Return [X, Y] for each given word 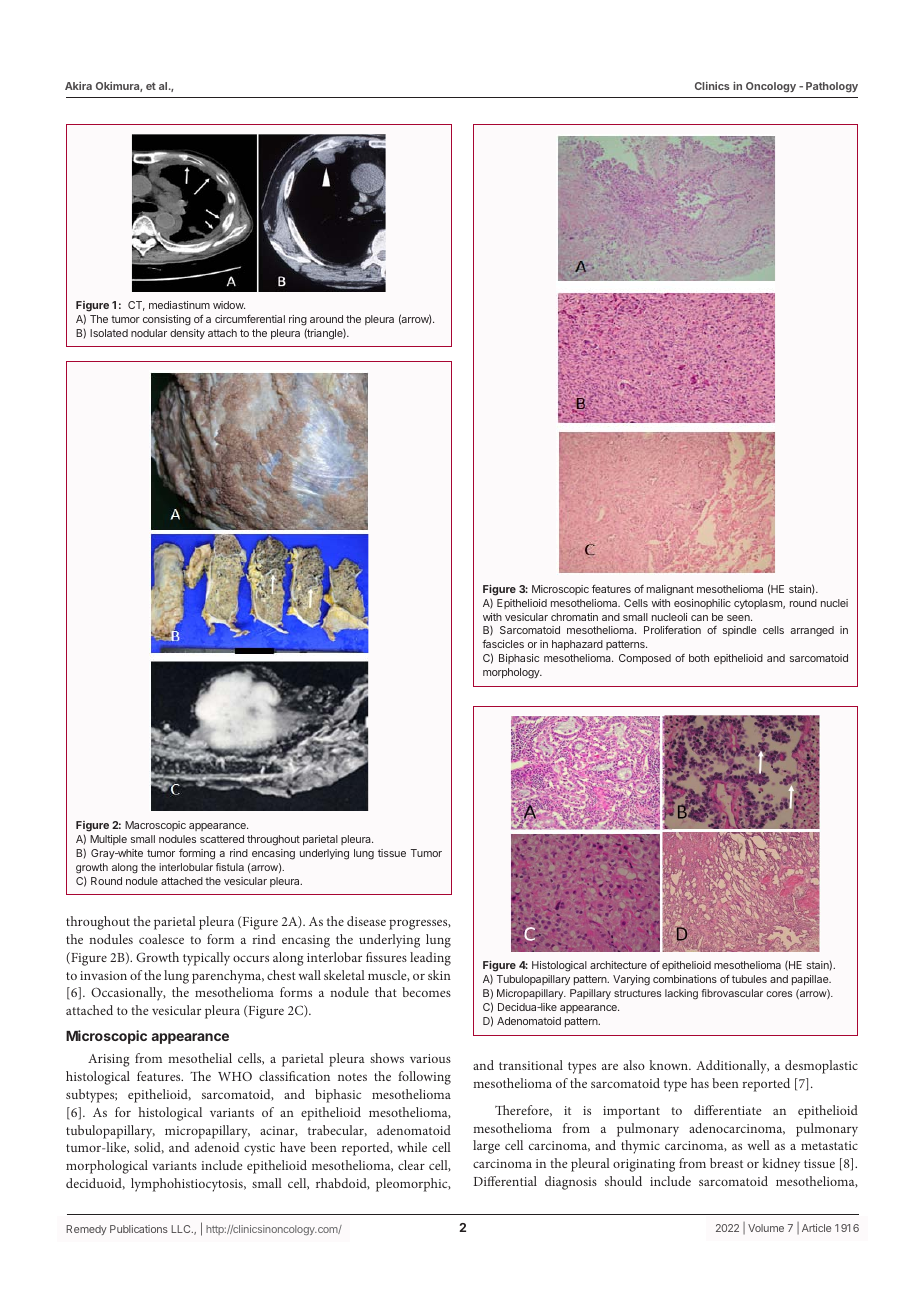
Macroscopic [155, 826]
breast [726, 1163]
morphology [512, 673]
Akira [78, 85]
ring [298, 320]
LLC [182, 1229]
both [699, 658]
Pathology [832, 87]
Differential [505, 1181]
